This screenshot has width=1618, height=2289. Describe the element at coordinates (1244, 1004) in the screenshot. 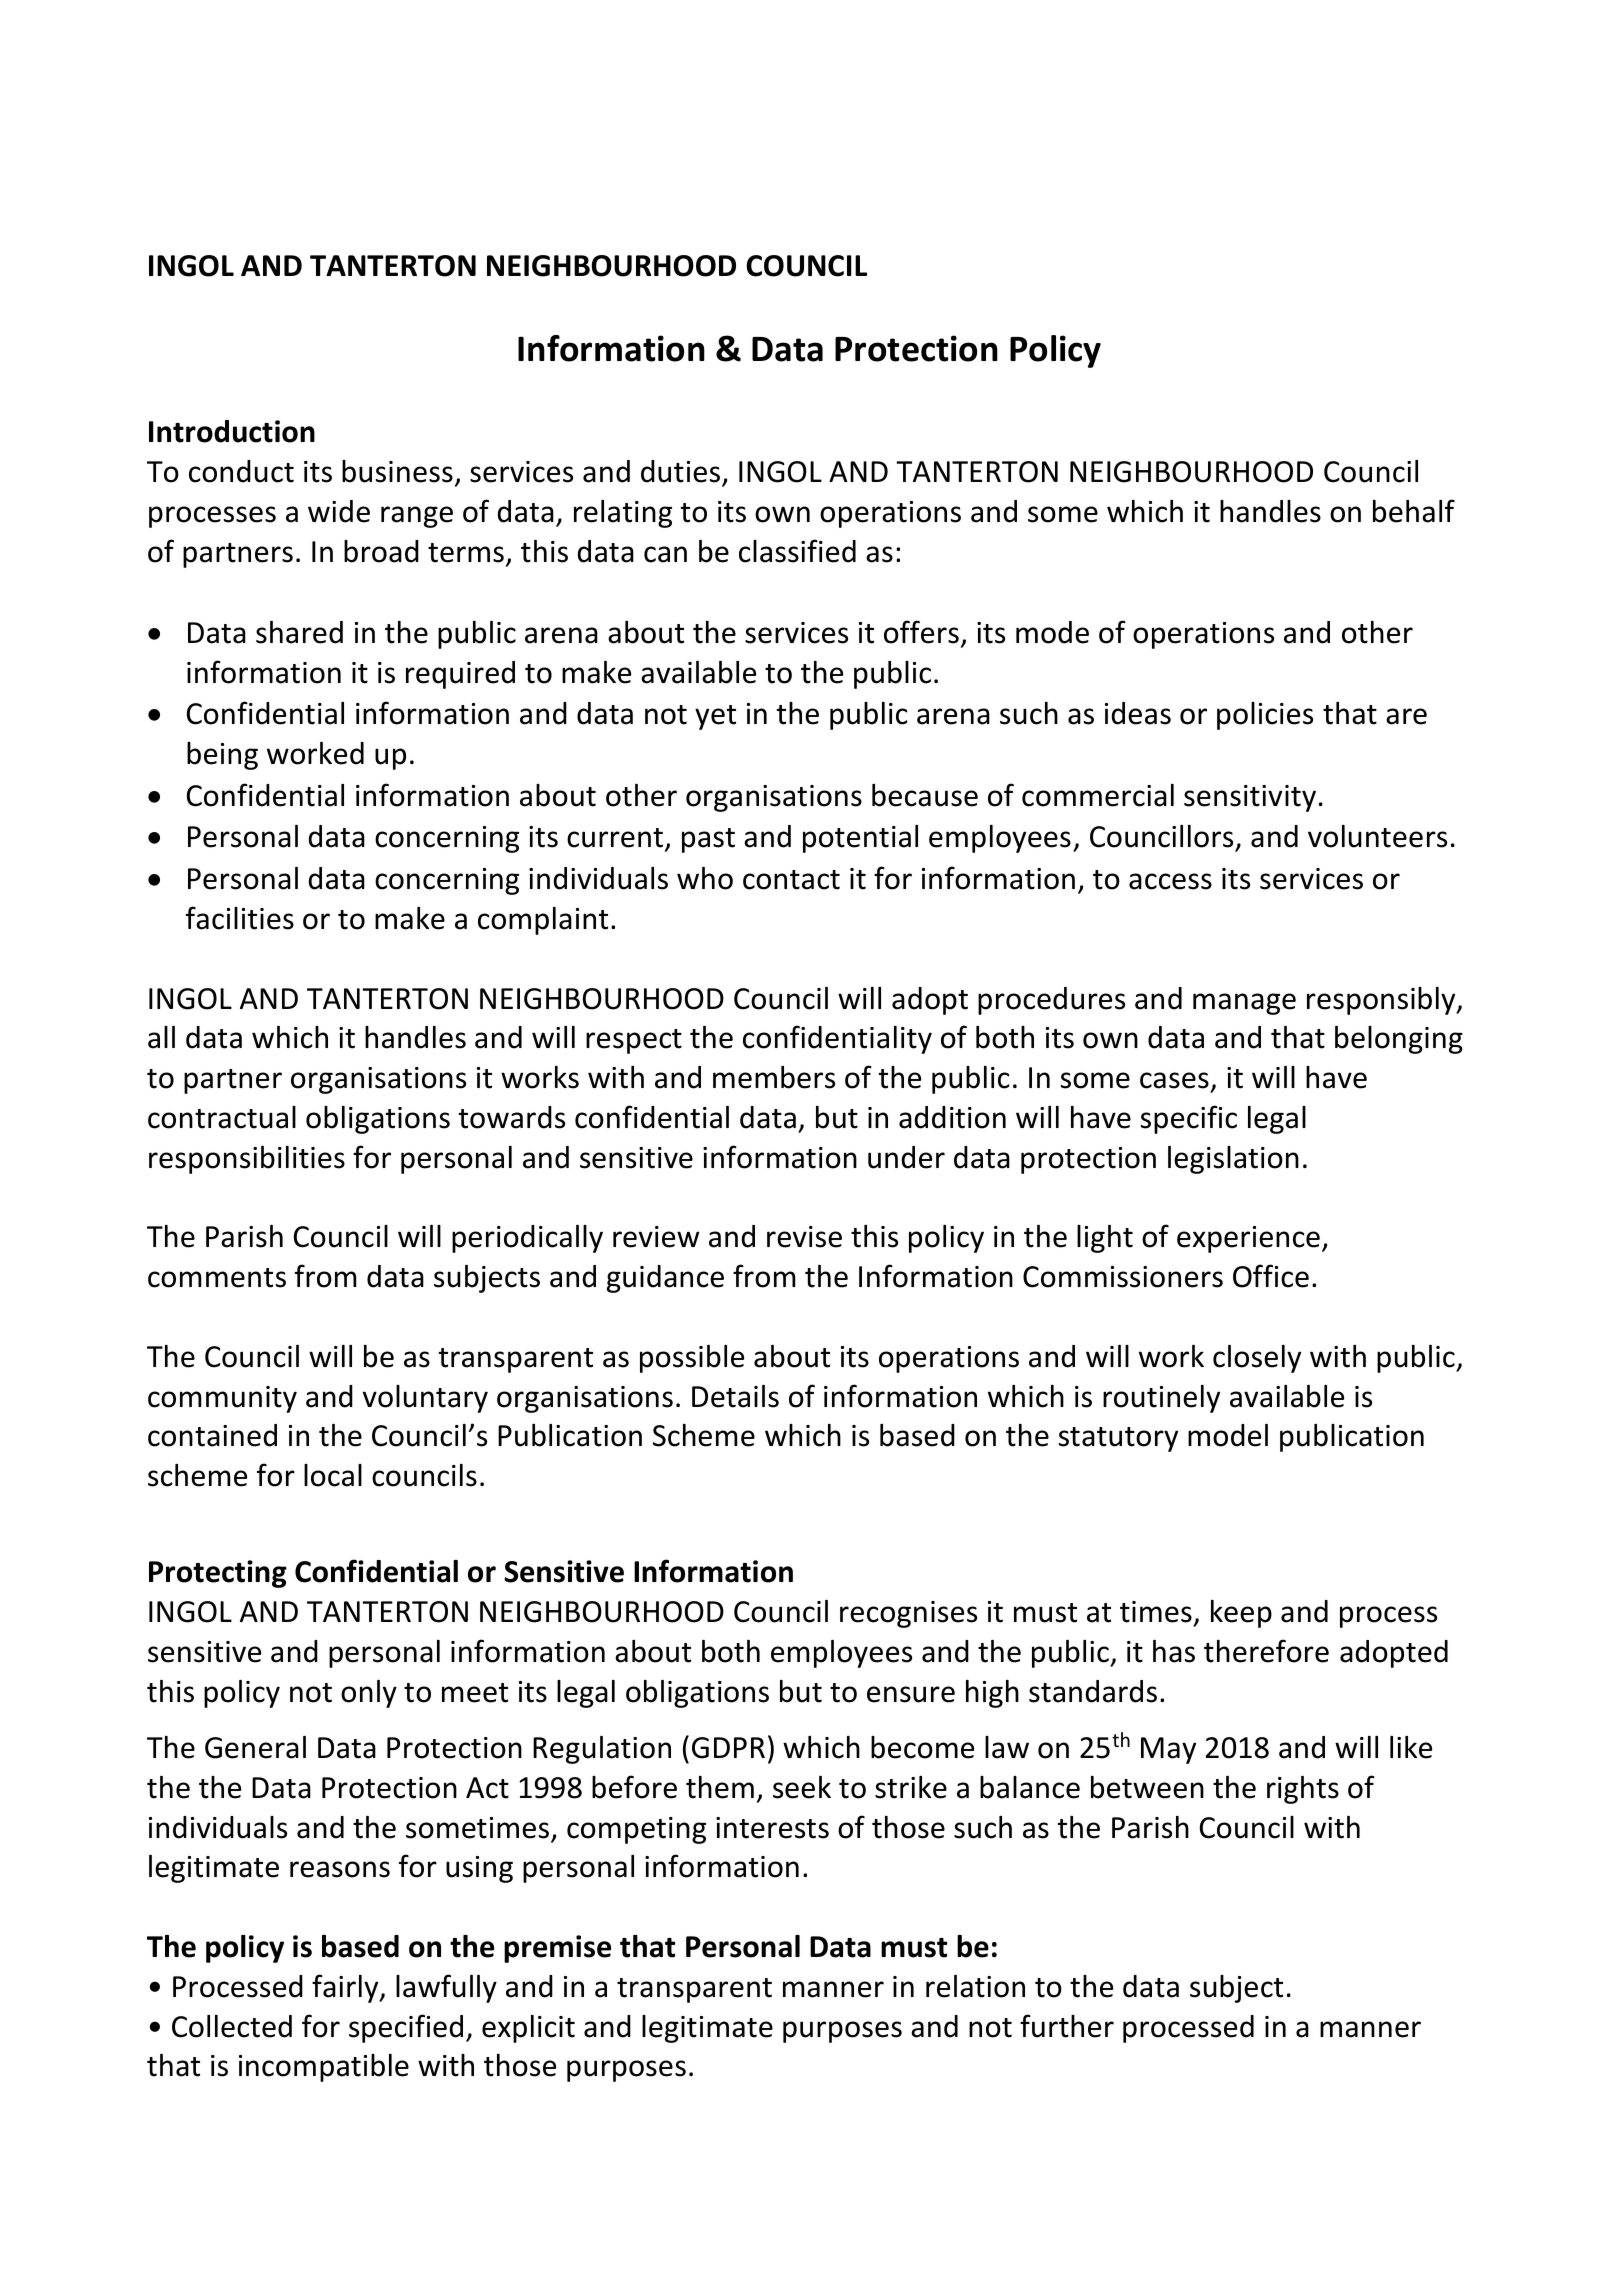

I see `manage` at that location.
